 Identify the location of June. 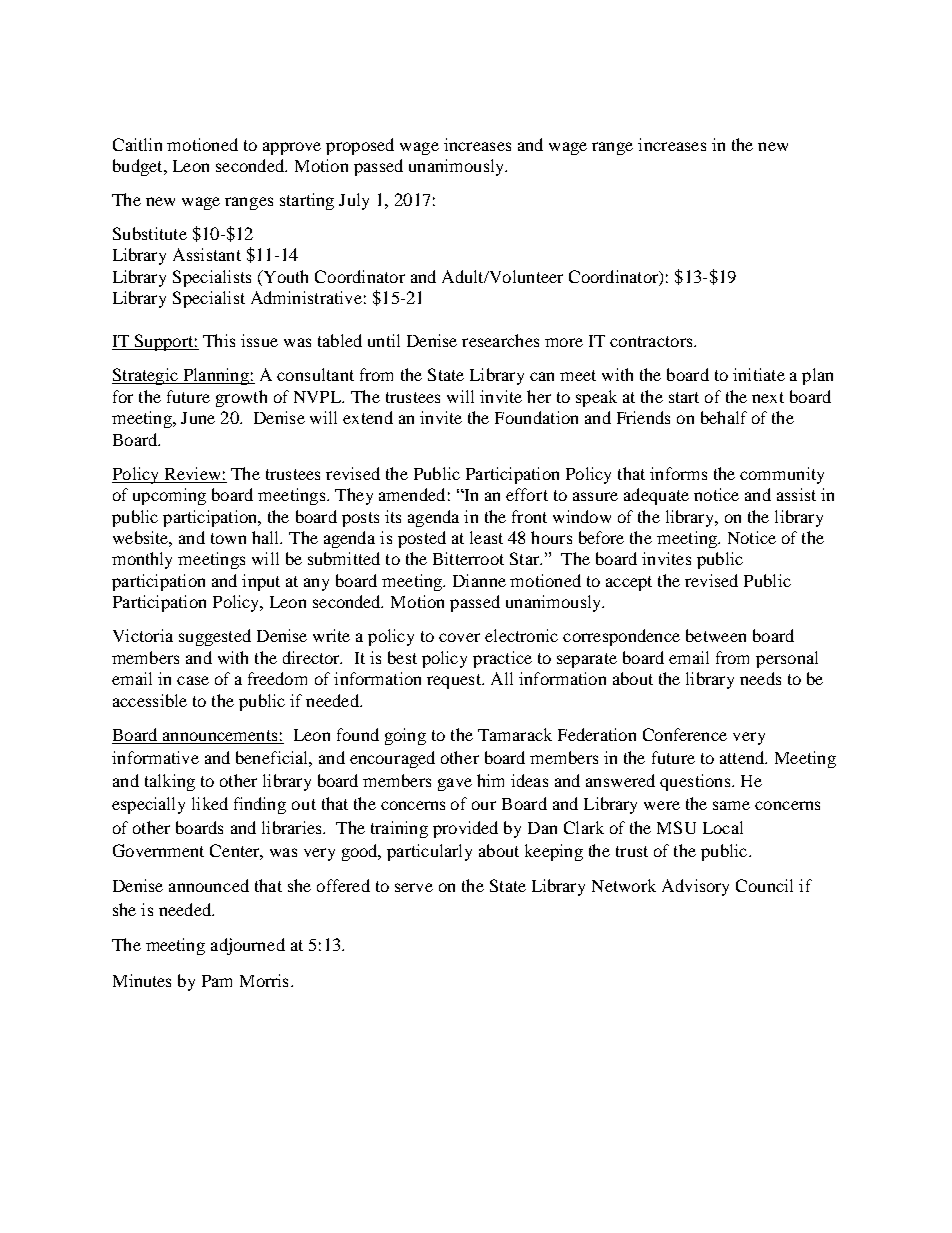
(198, 418).
